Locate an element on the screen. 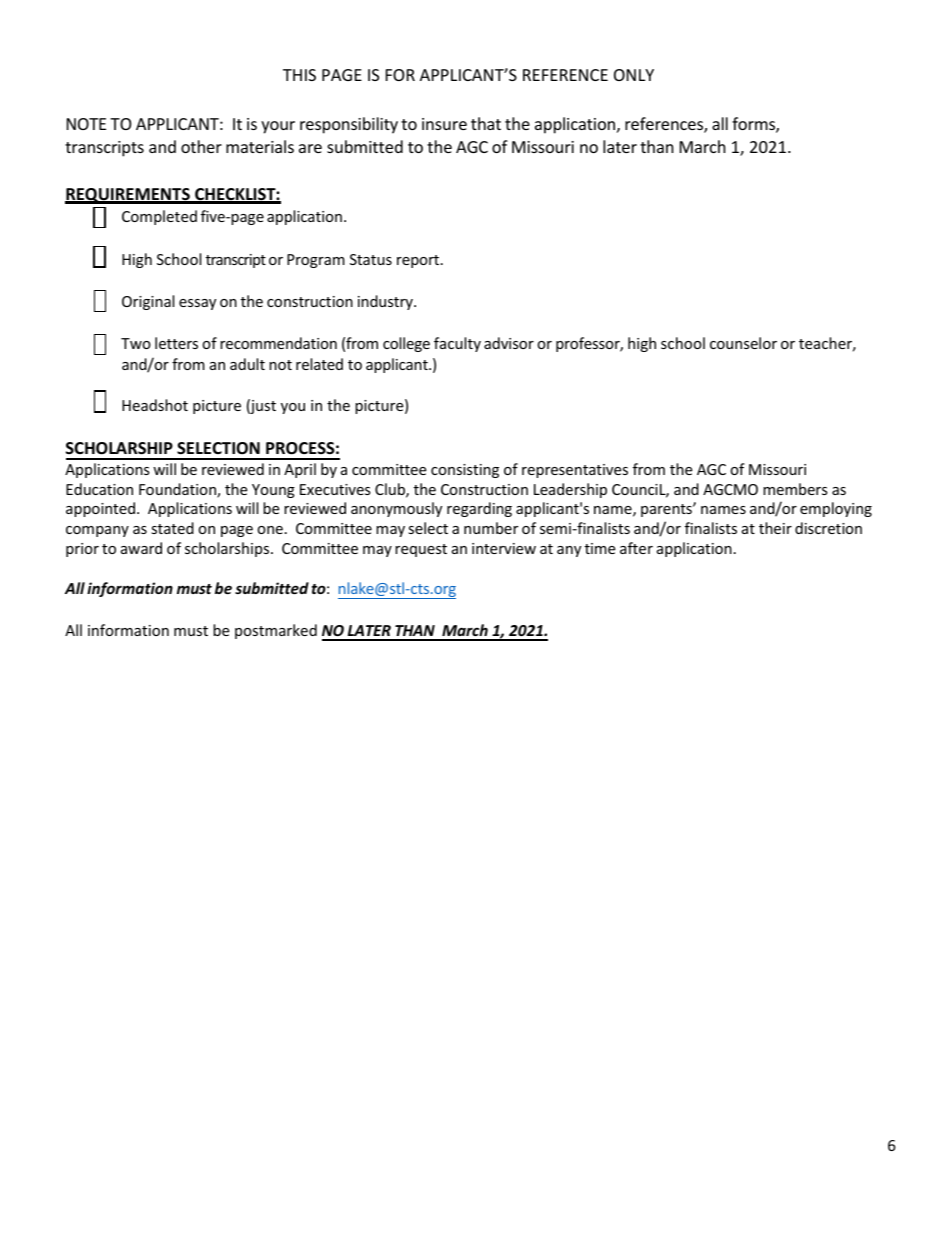 The image size is (952, 1233). insure is located at coordinates (444, 124).
